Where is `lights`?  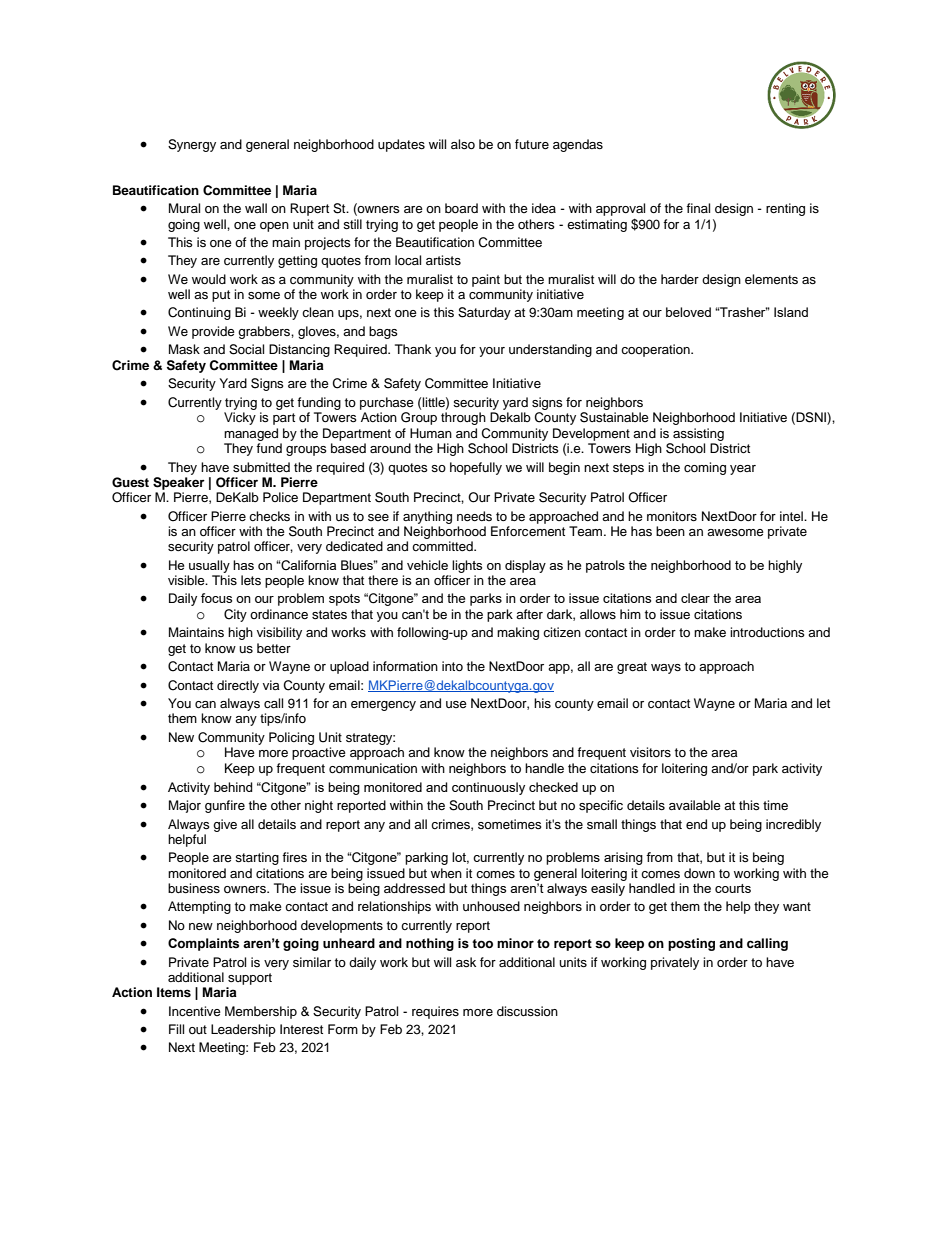
lights is located at coordinates (467, 566).
